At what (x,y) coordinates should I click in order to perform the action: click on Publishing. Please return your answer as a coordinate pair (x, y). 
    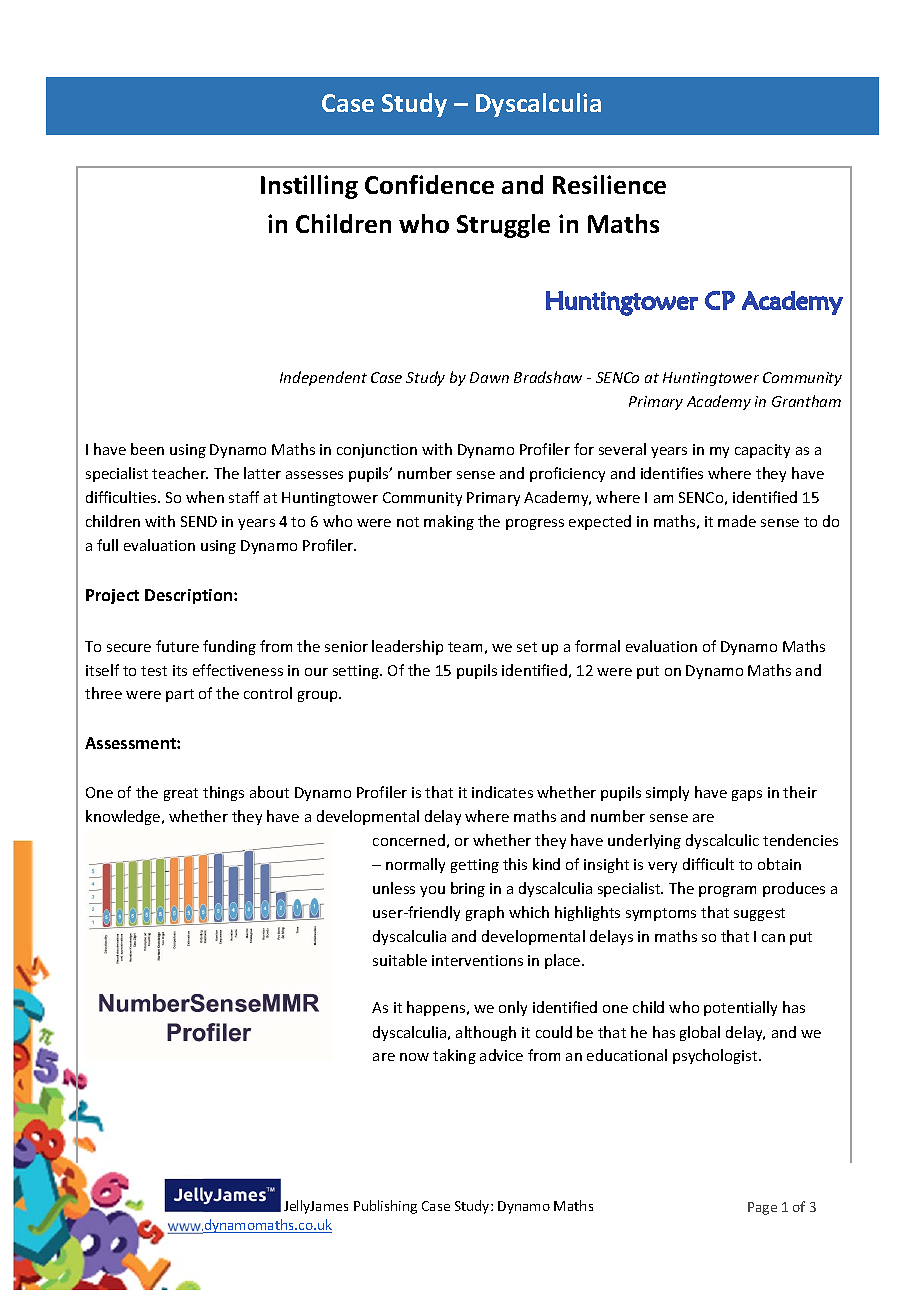
    Looking at the image, I should click on (385, 1207).
